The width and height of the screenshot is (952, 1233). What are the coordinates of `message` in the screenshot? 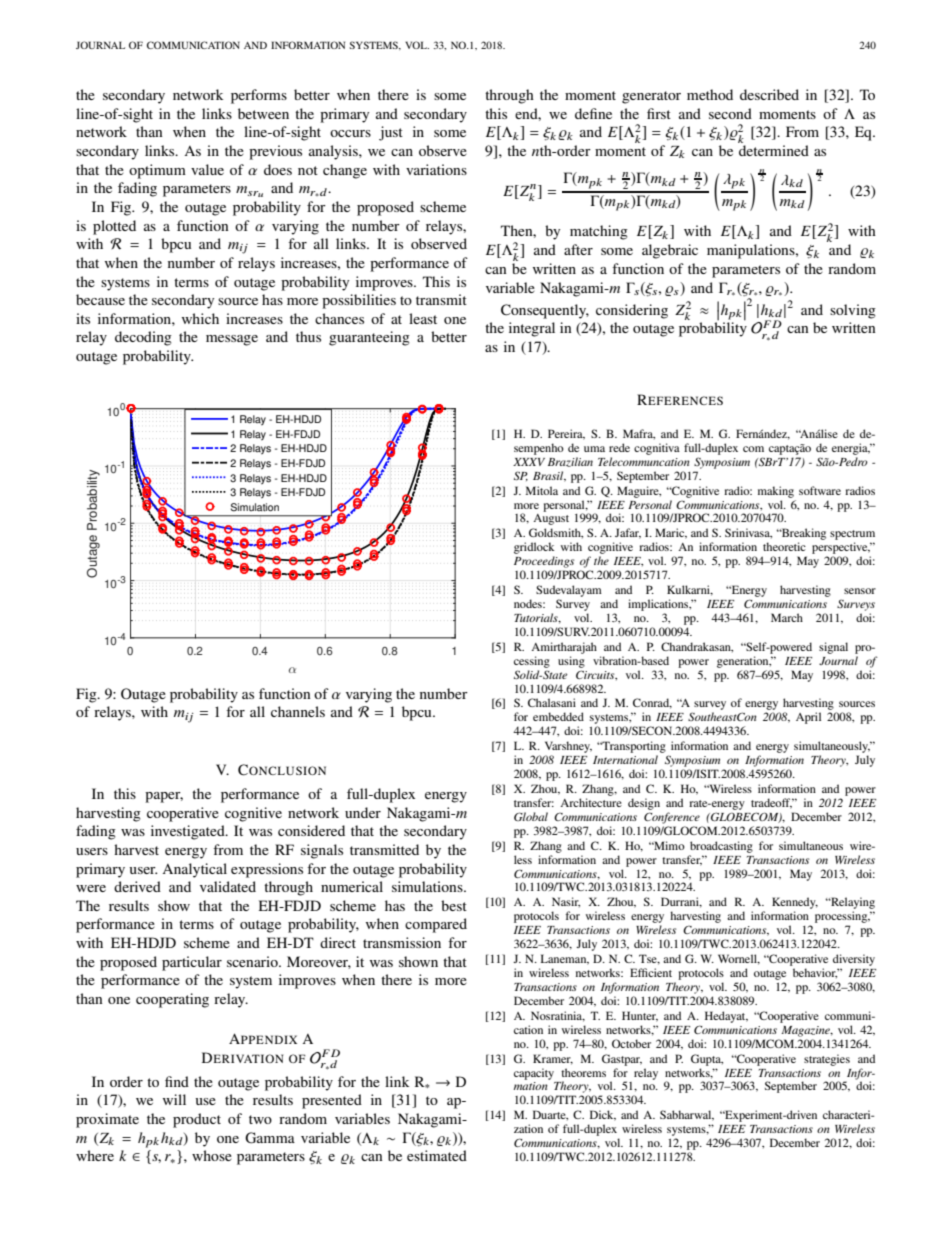 It's located at (232, 340).
